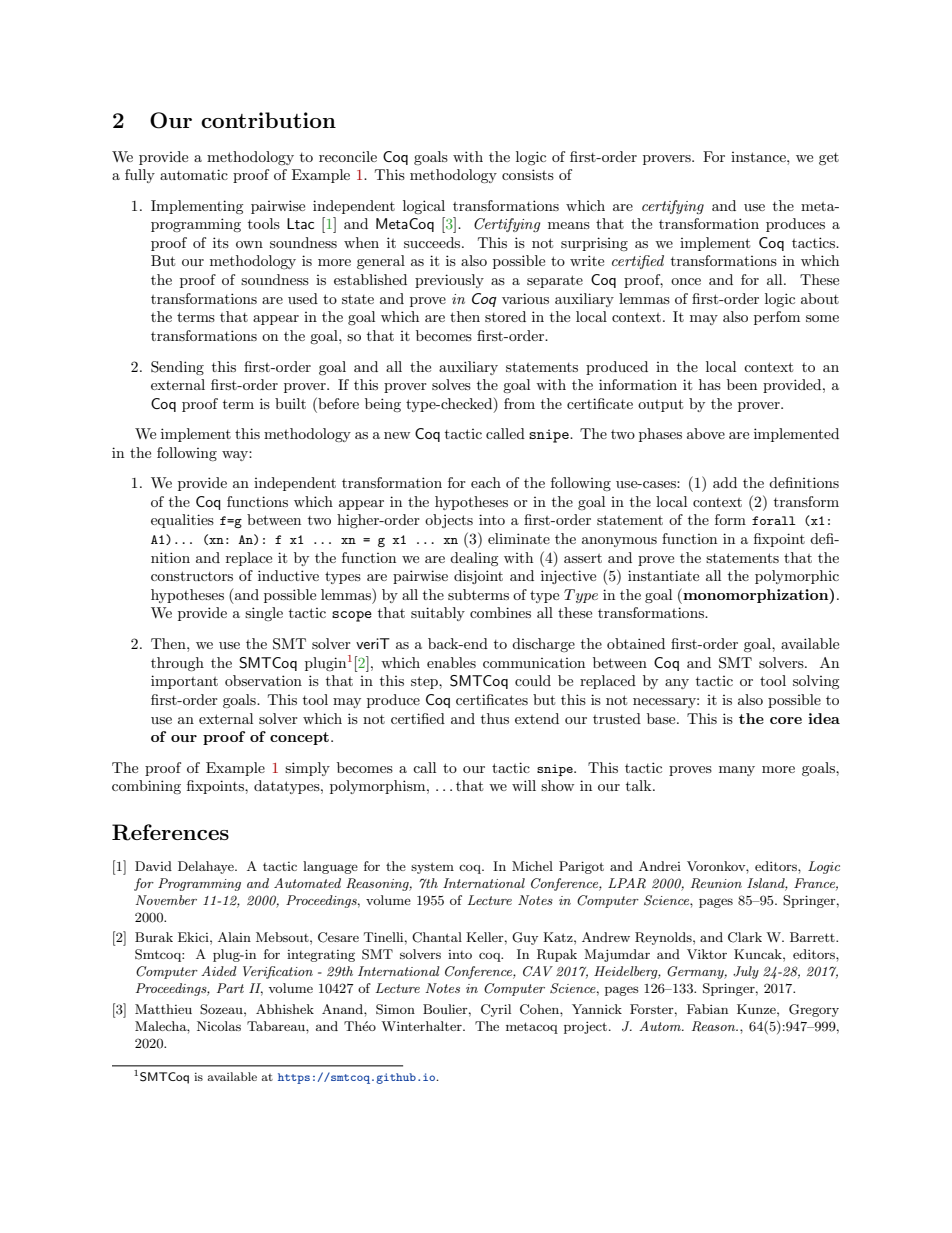 The width and height of the screenshot is (952, 1233). What do you see at coordinates (146, 787) in the screenshot?
I see `combining` at bounding box center [146, 787].
